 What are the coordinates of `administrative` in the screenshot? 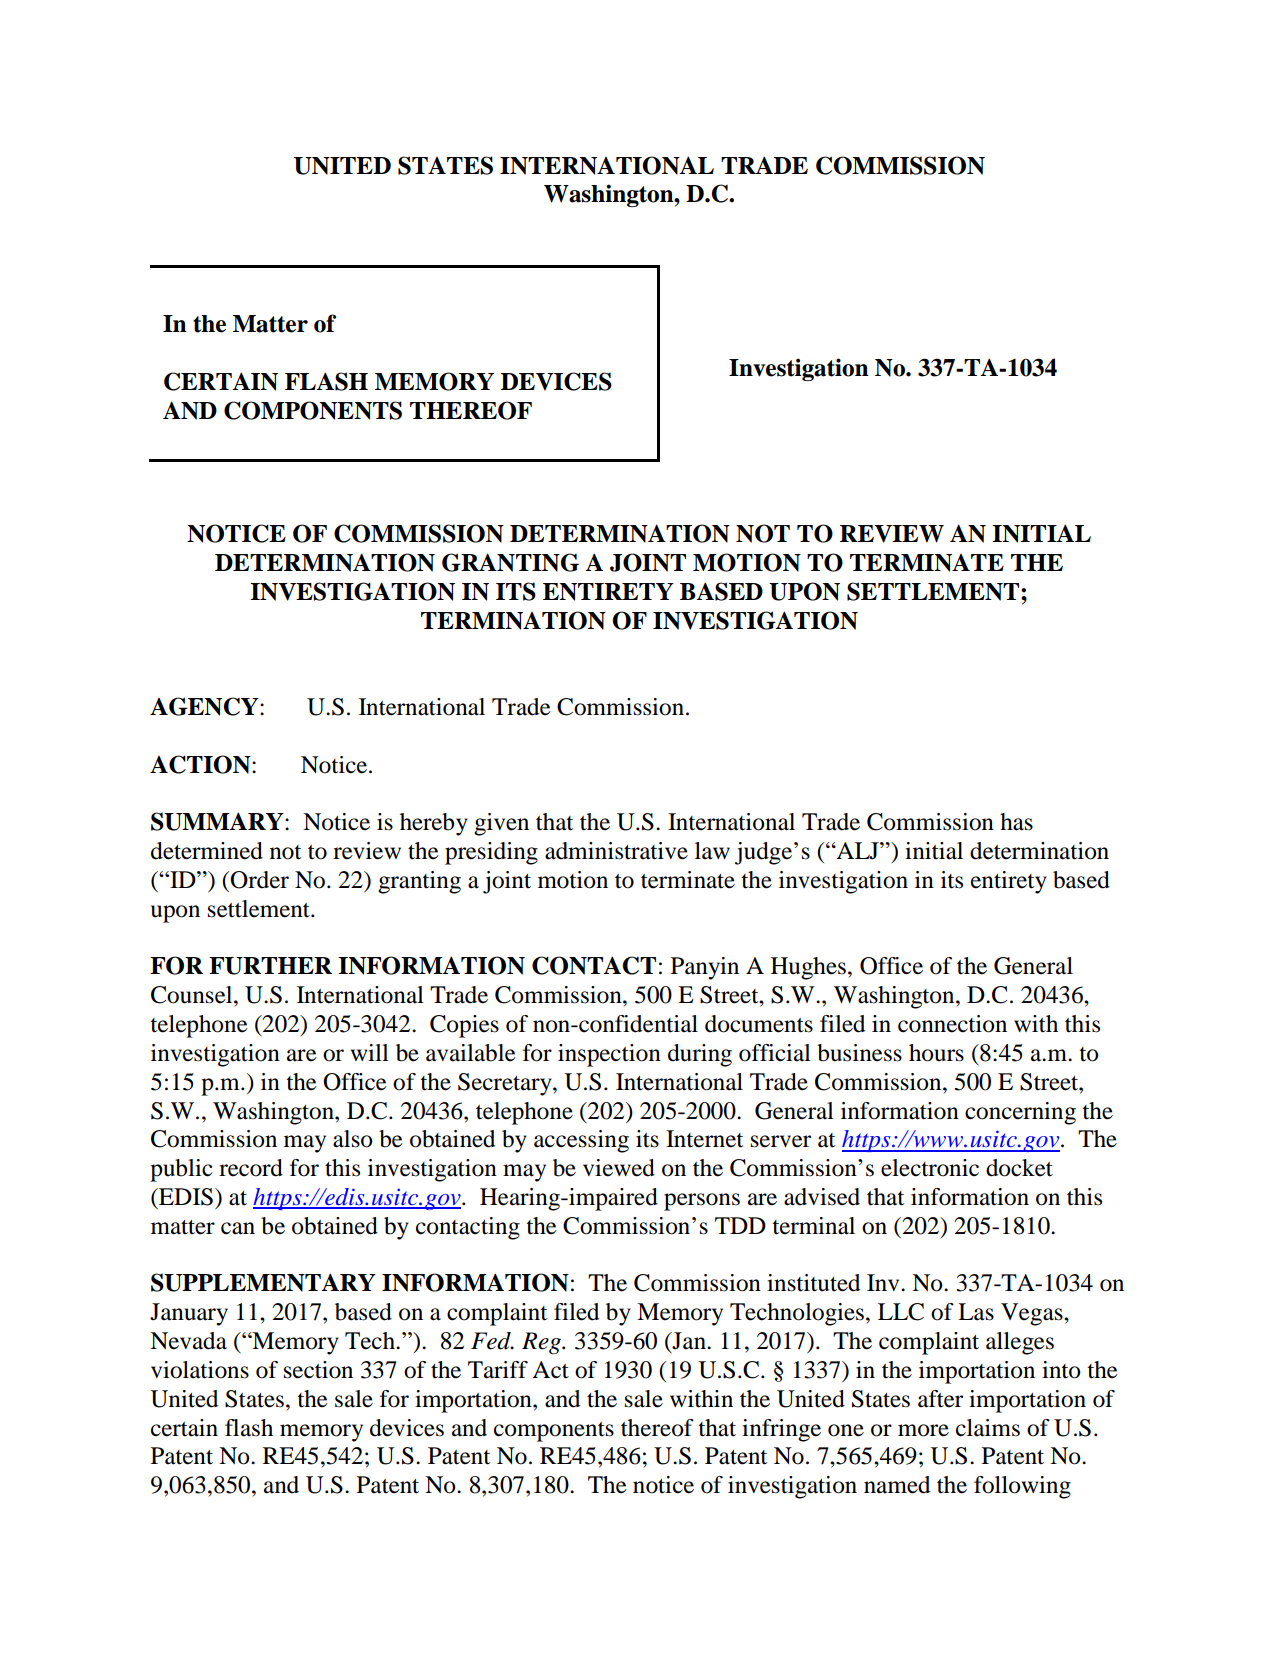 It's located at (616, 851).
